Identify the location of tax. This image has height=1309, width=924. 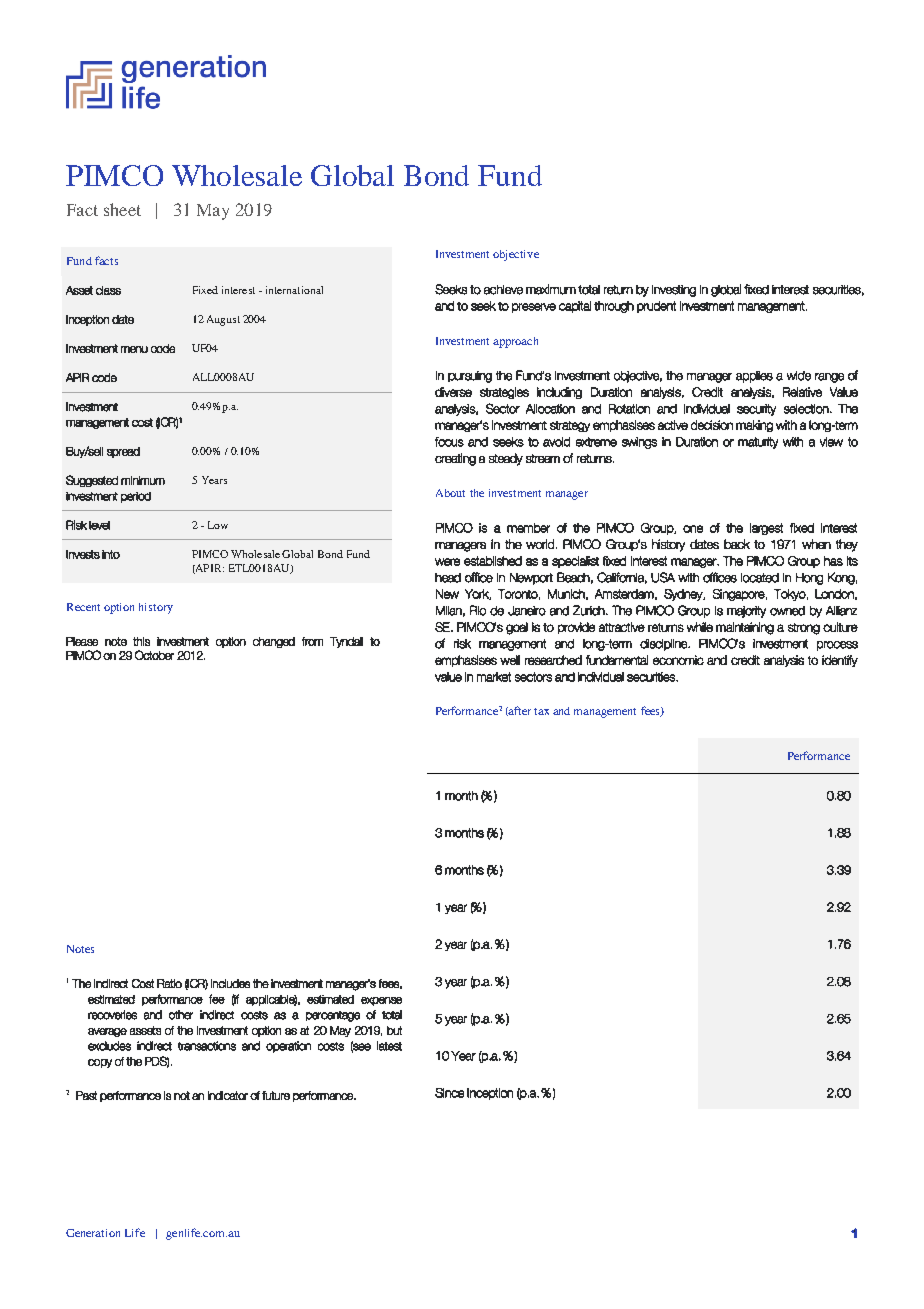
(541, 711).
